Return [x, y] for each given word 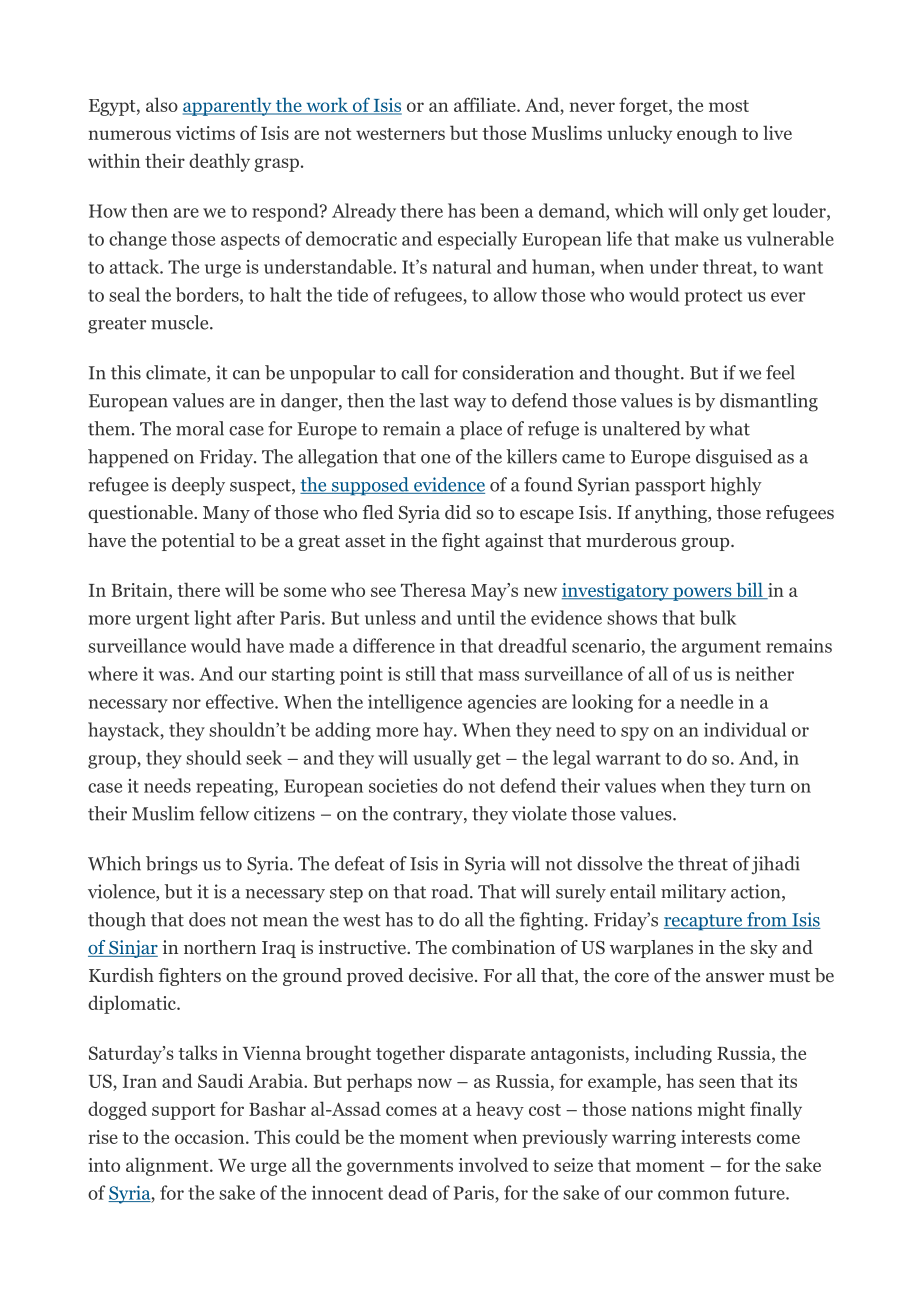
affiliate [486, 104]
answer [735, 977]
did [458, 512]
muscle [181, 322]
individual [745, 729]
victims [205, 133]
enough [707, 134]
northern [220, 947]
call [415, 372]
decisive [442, 975]
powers [702, 594]
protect [713, 298]
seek [264, 757]
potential [198, 542]
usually [442, 759]
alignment [168, 1166]
